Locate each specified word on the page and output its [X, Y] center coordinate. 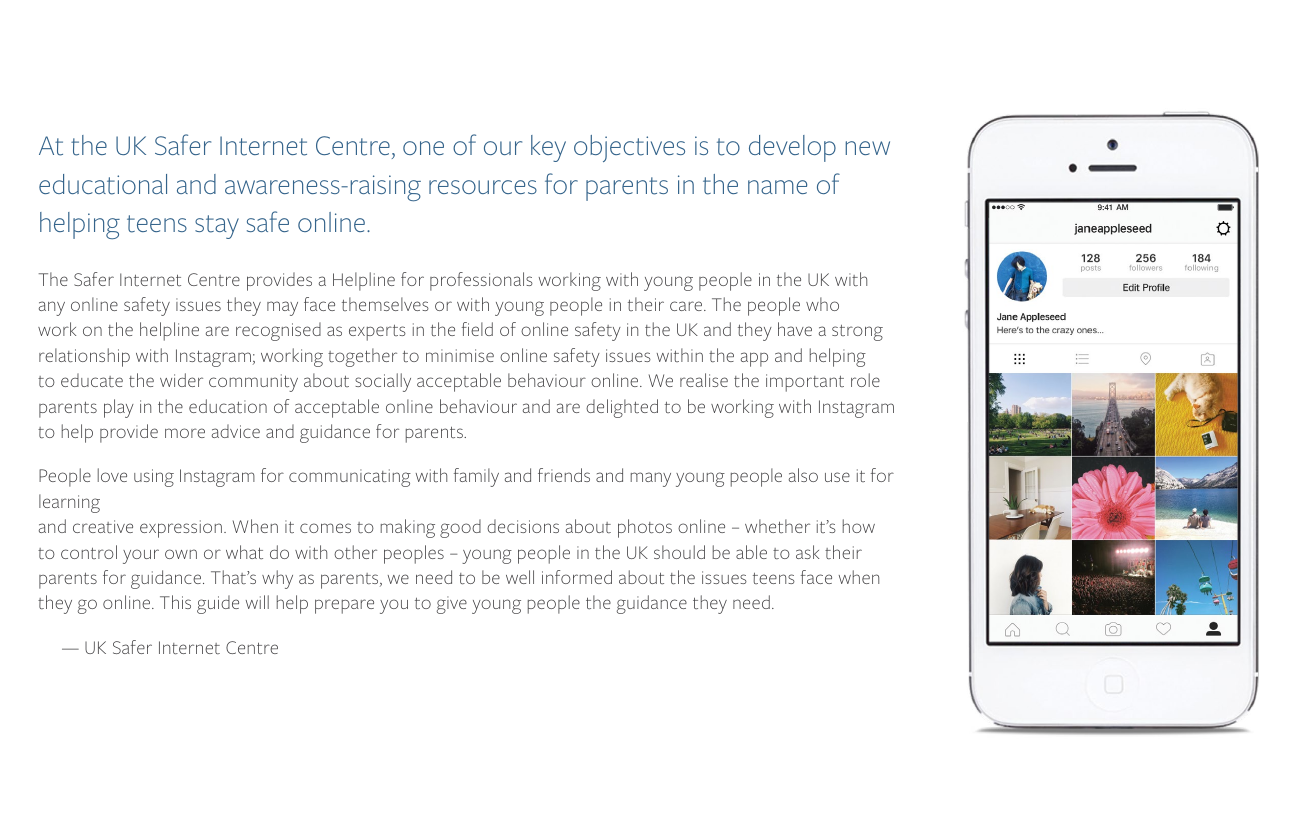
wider [181, 380]
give [452, 605]
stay [217, 227]
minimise [460, 355]
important [805, 383]
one [423, 148]
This [175, 602]
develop [792, 148]
